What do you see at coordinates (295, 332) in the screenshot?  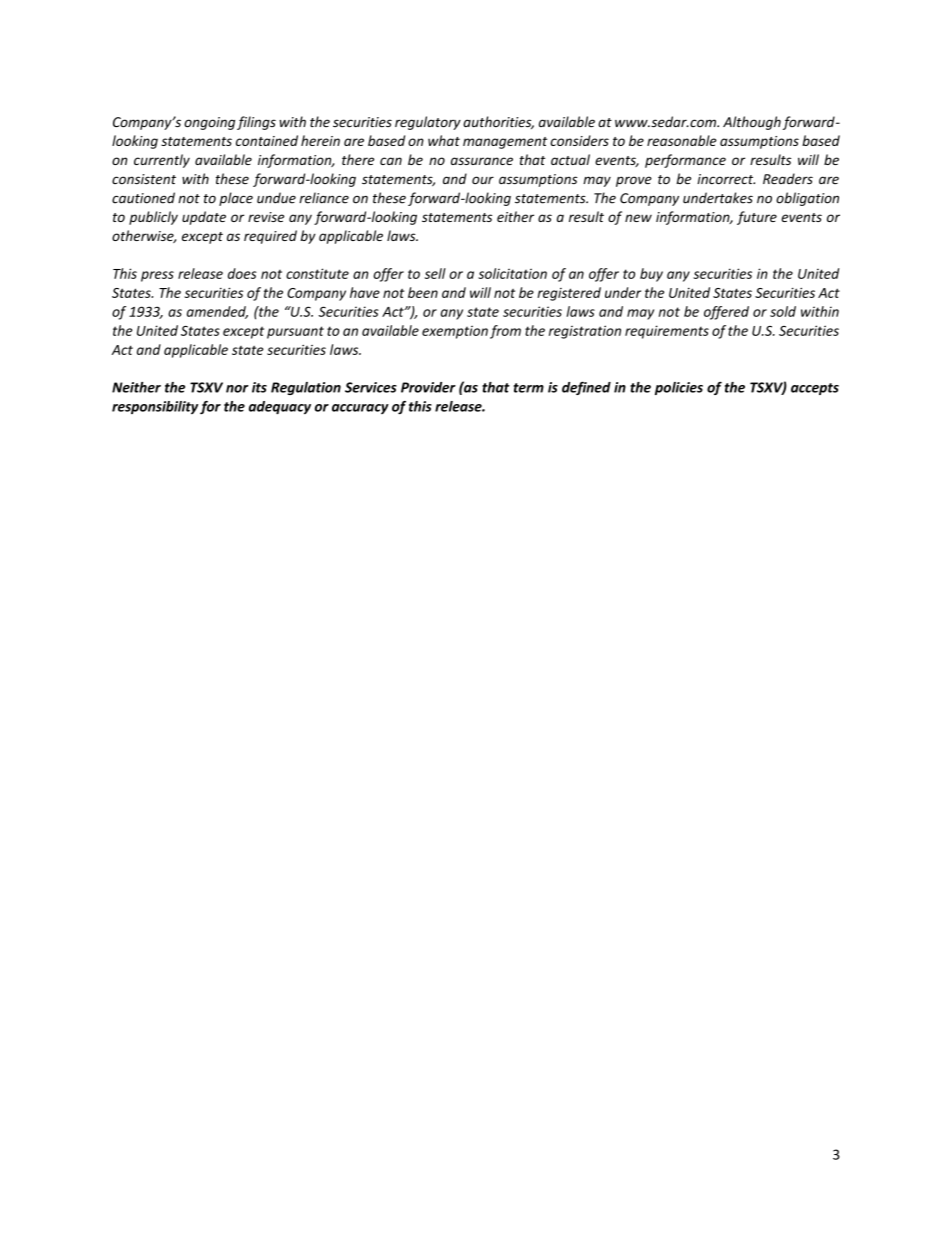 I see `pursuant` at bounding box center [295, 332].
